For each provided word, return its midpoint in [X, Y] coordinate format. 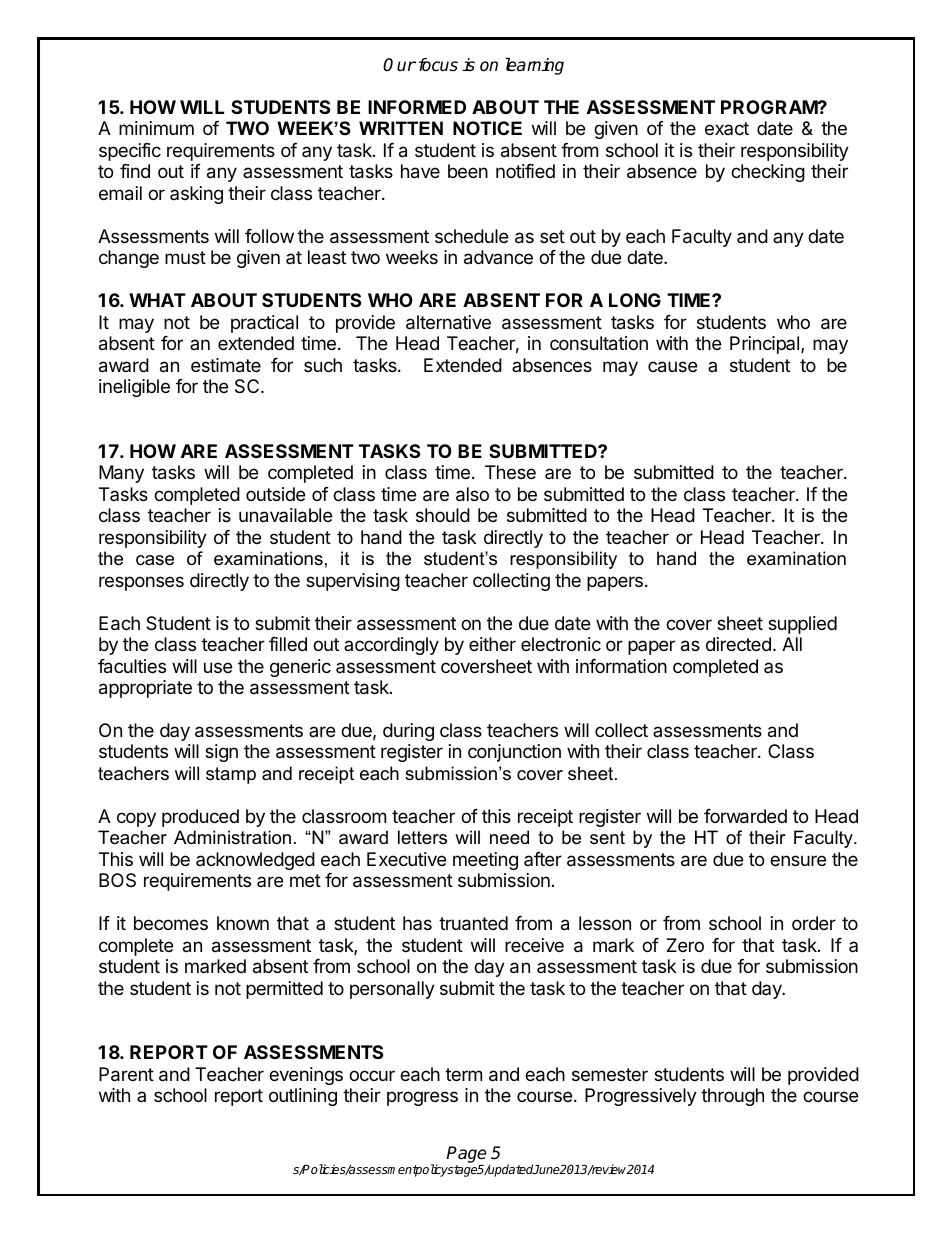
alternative [448, 322]
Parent [126, 1074]
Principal [766, 345]
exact [727, 128]
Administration [232, 837]
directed [738, 644]
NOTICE [487, 128]
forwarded [745, 816]
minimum [156, 128]
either [492, 644]
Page [466, 1154]
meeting [485, 861]
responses [141, 583]
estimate [226, 365]
